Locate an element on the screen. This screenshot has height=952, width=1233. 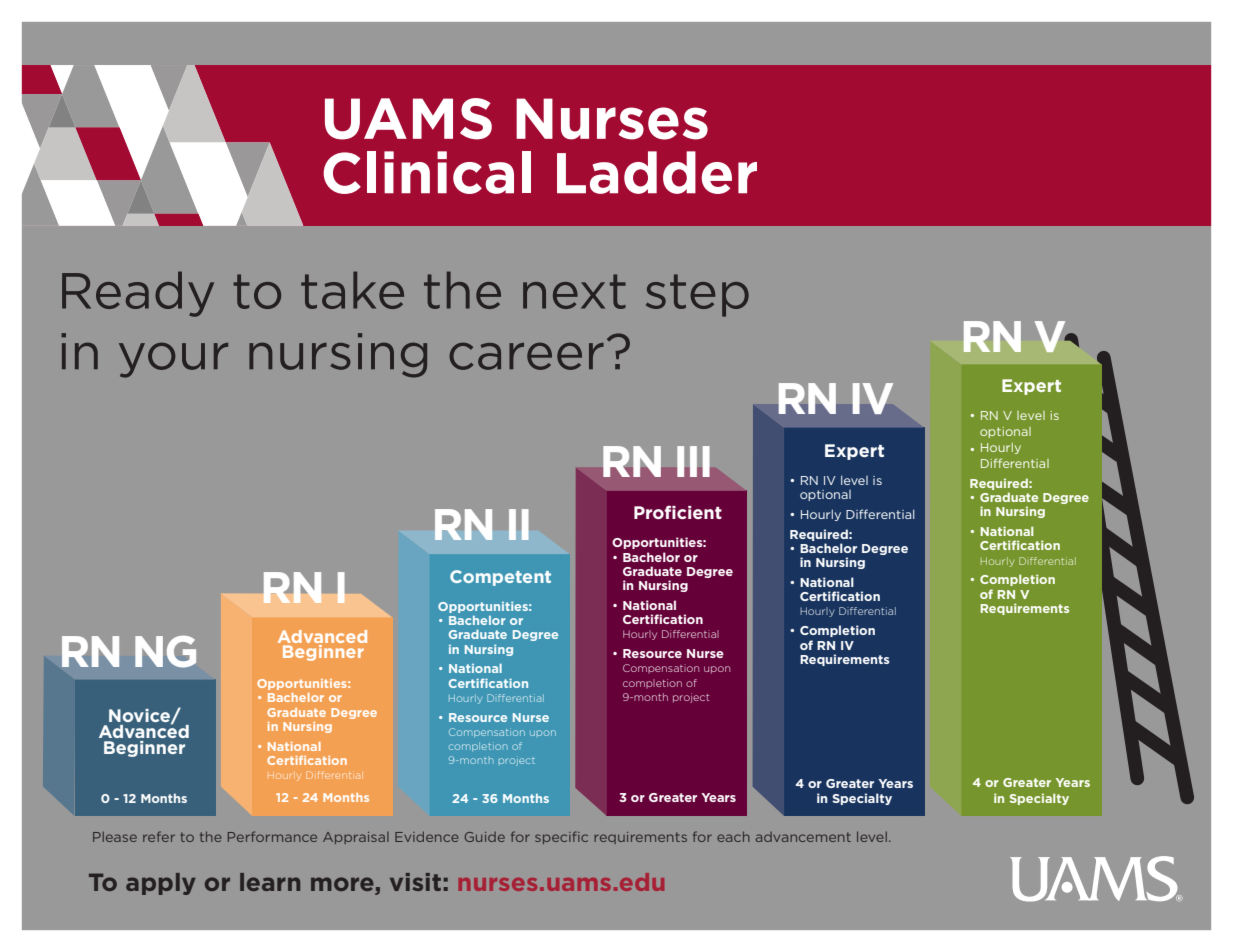
III is located at coordinates (693, 461).
